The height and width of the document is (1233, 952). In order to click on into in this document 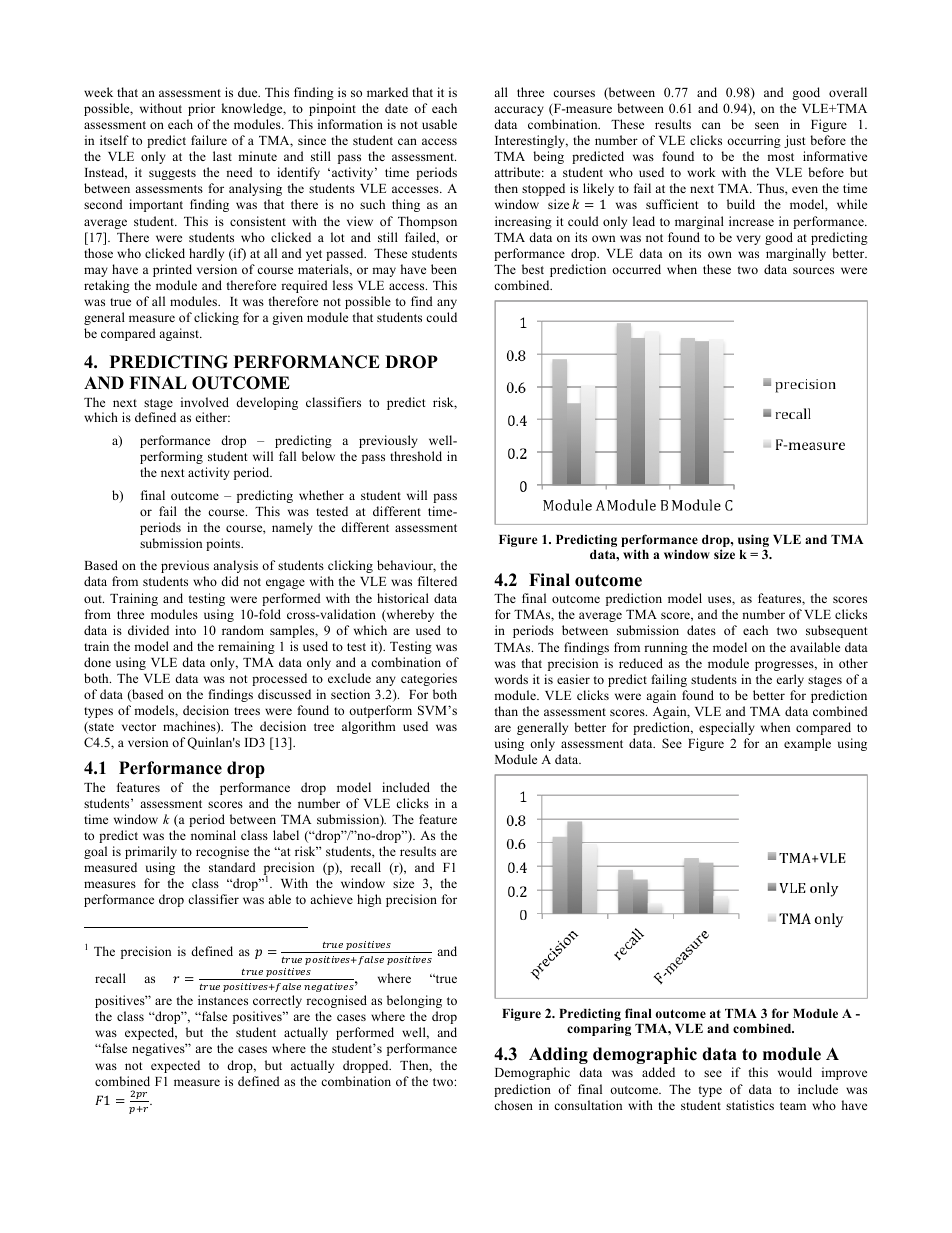, I will do `click(185, 630)`.
